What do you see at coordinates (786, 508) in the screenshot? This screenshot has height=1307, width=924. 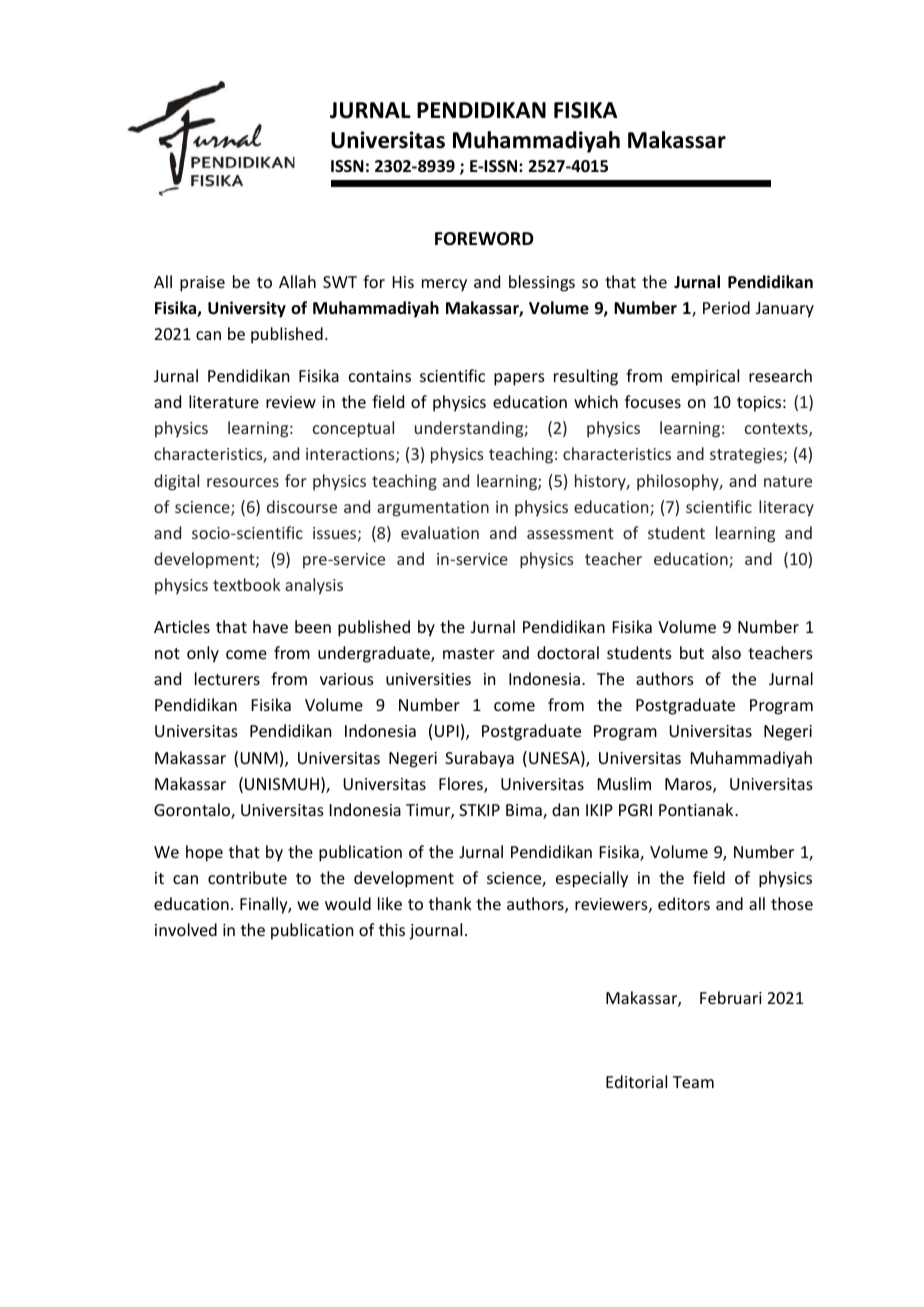 I see `literacy` at bounding box center [786, 508].
